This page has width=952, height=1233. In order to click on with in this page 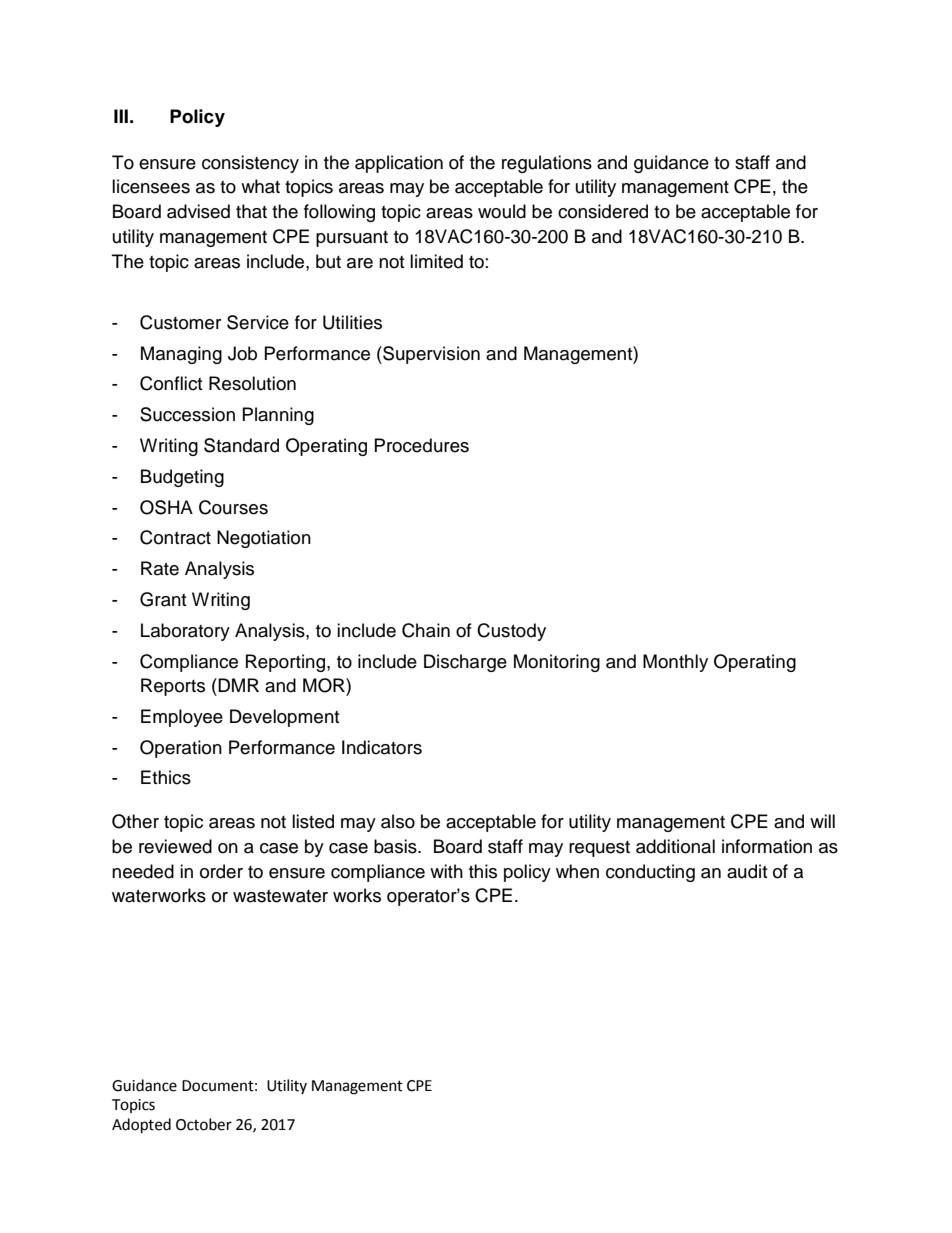, I will do `click(446, 871)`.
